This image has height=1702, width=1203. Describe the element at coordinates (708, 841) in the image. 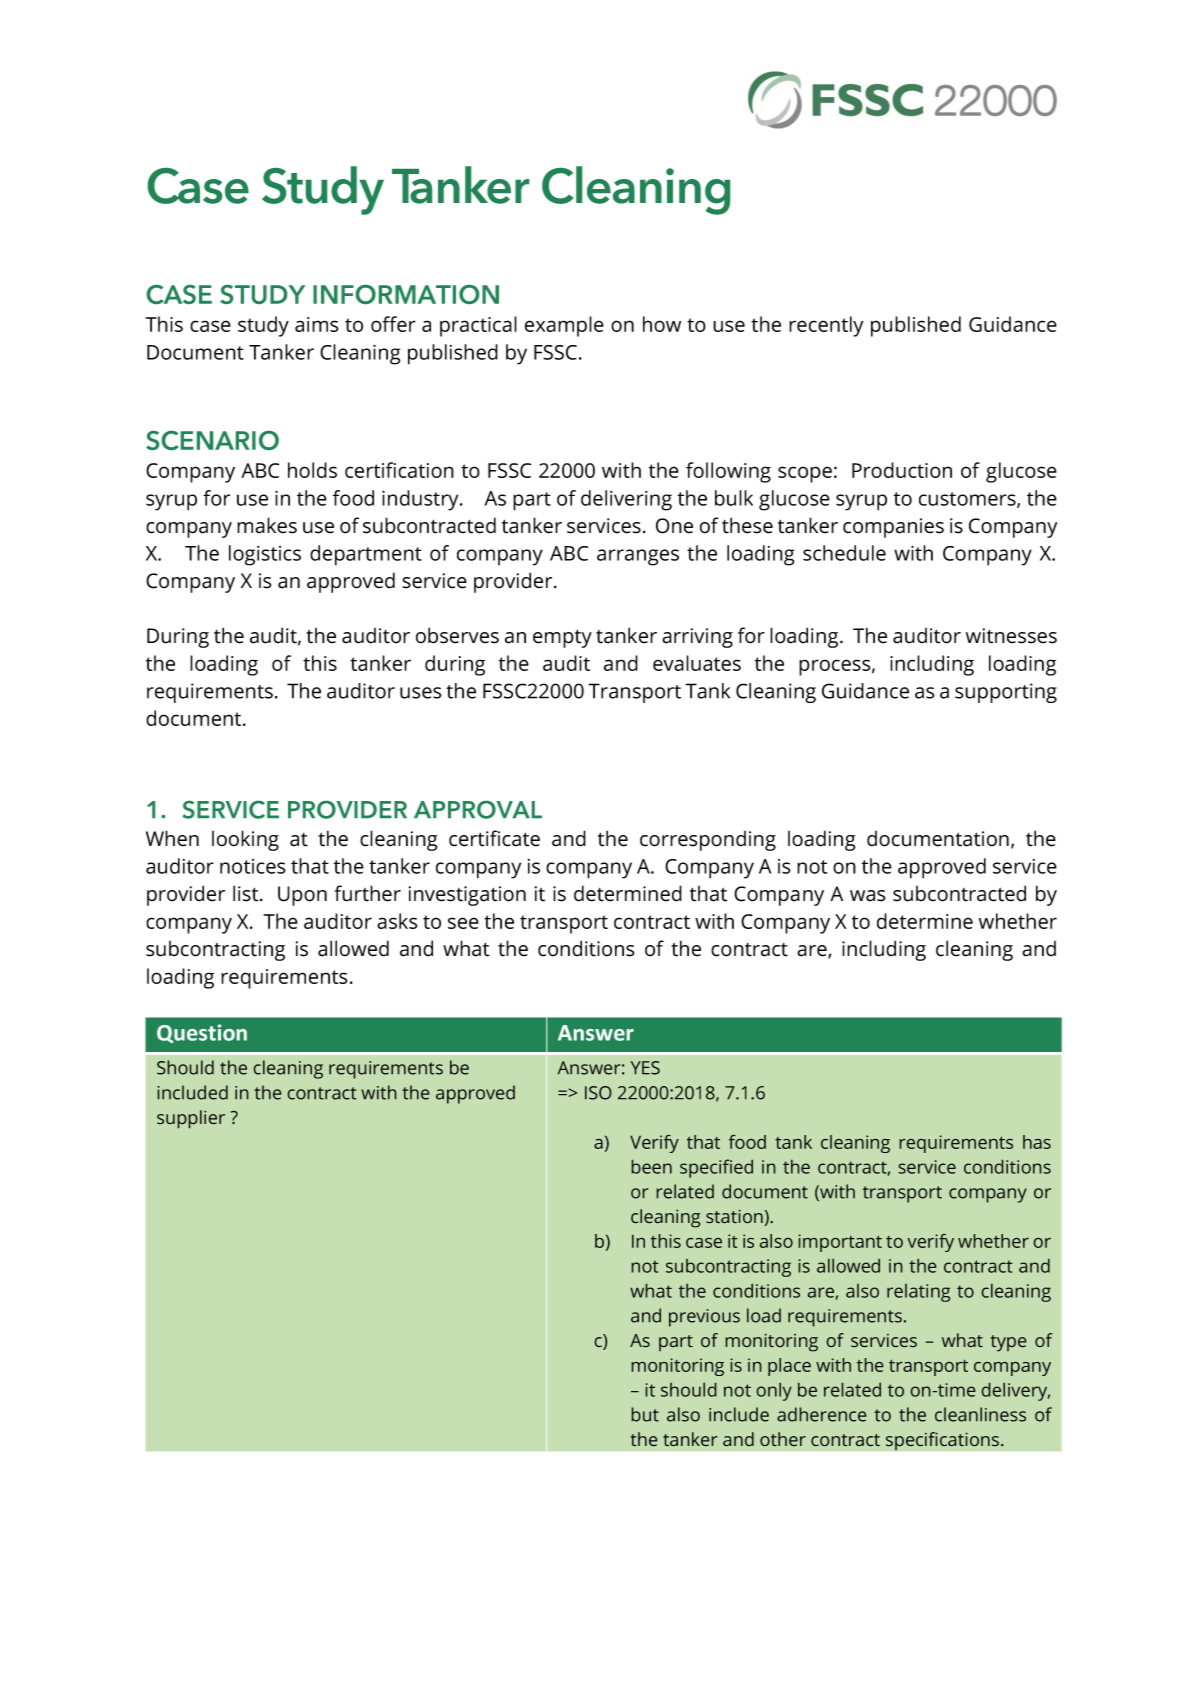

I see `corresponding` at that location.
